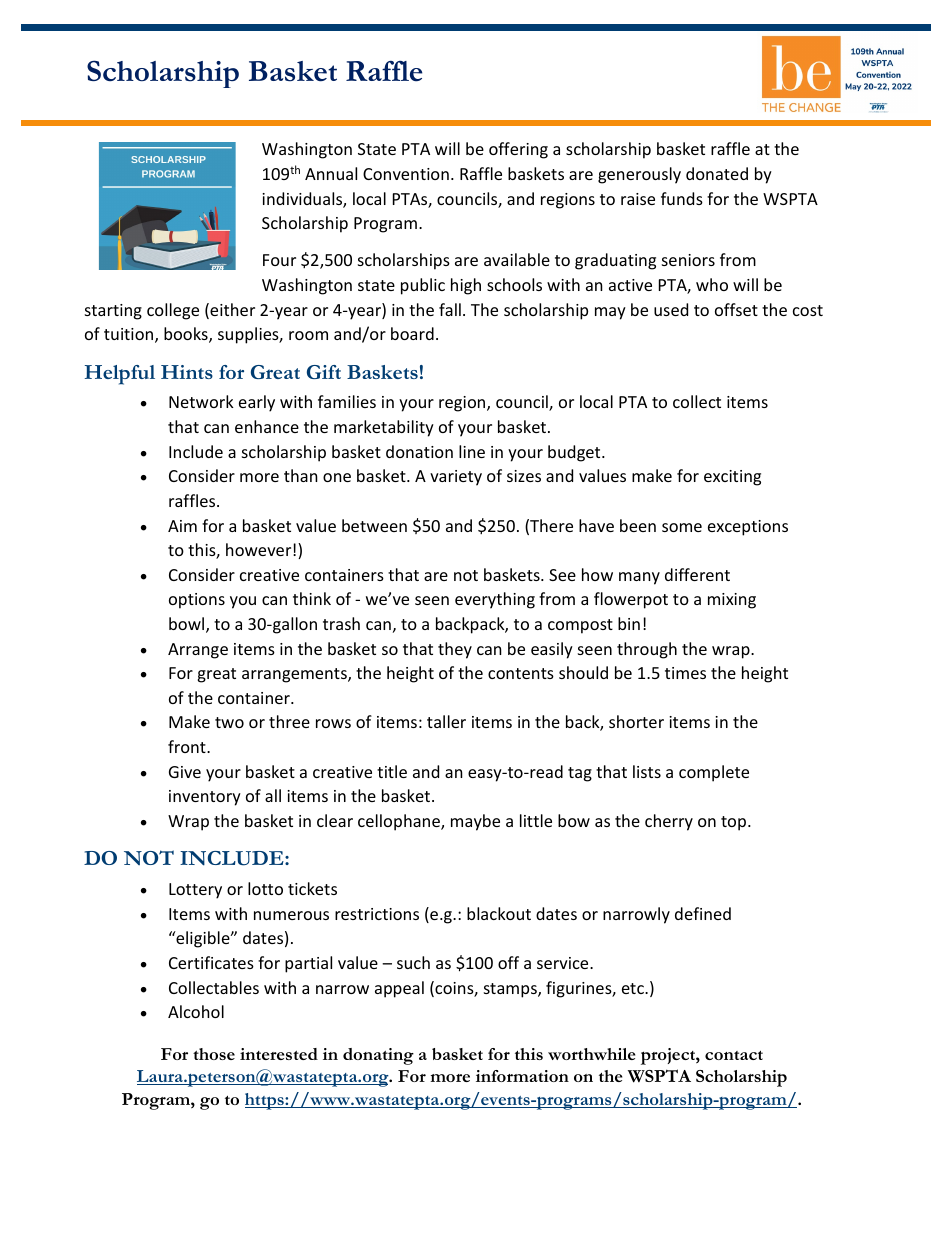 Image resolution: width=952 pixels, height=1233 pixels. Describe the element at coordinates (205, 798) in the screenshot. I see `inventory` at that location.
